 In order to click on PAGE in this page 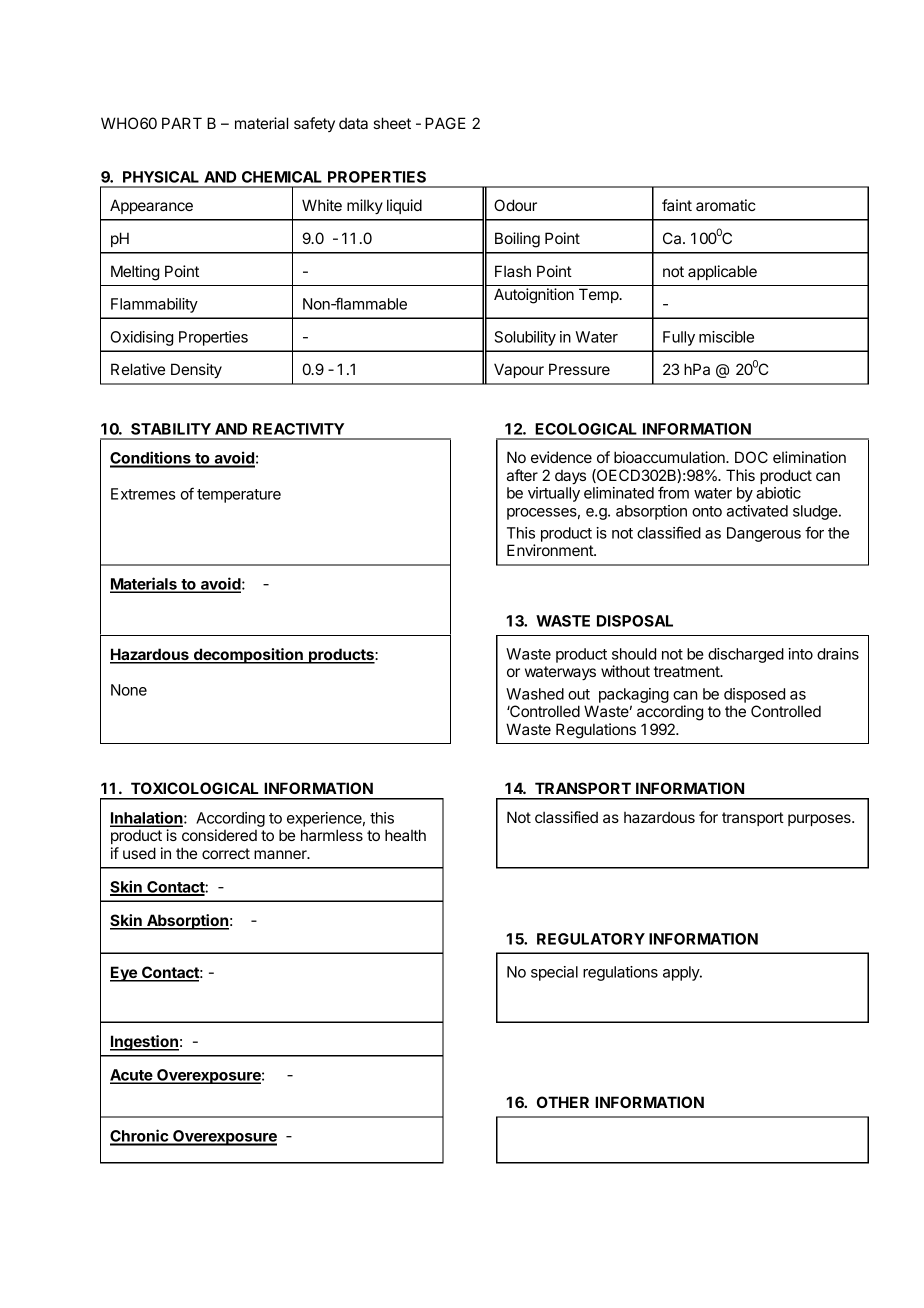, I will do `click(445, 123)`.
